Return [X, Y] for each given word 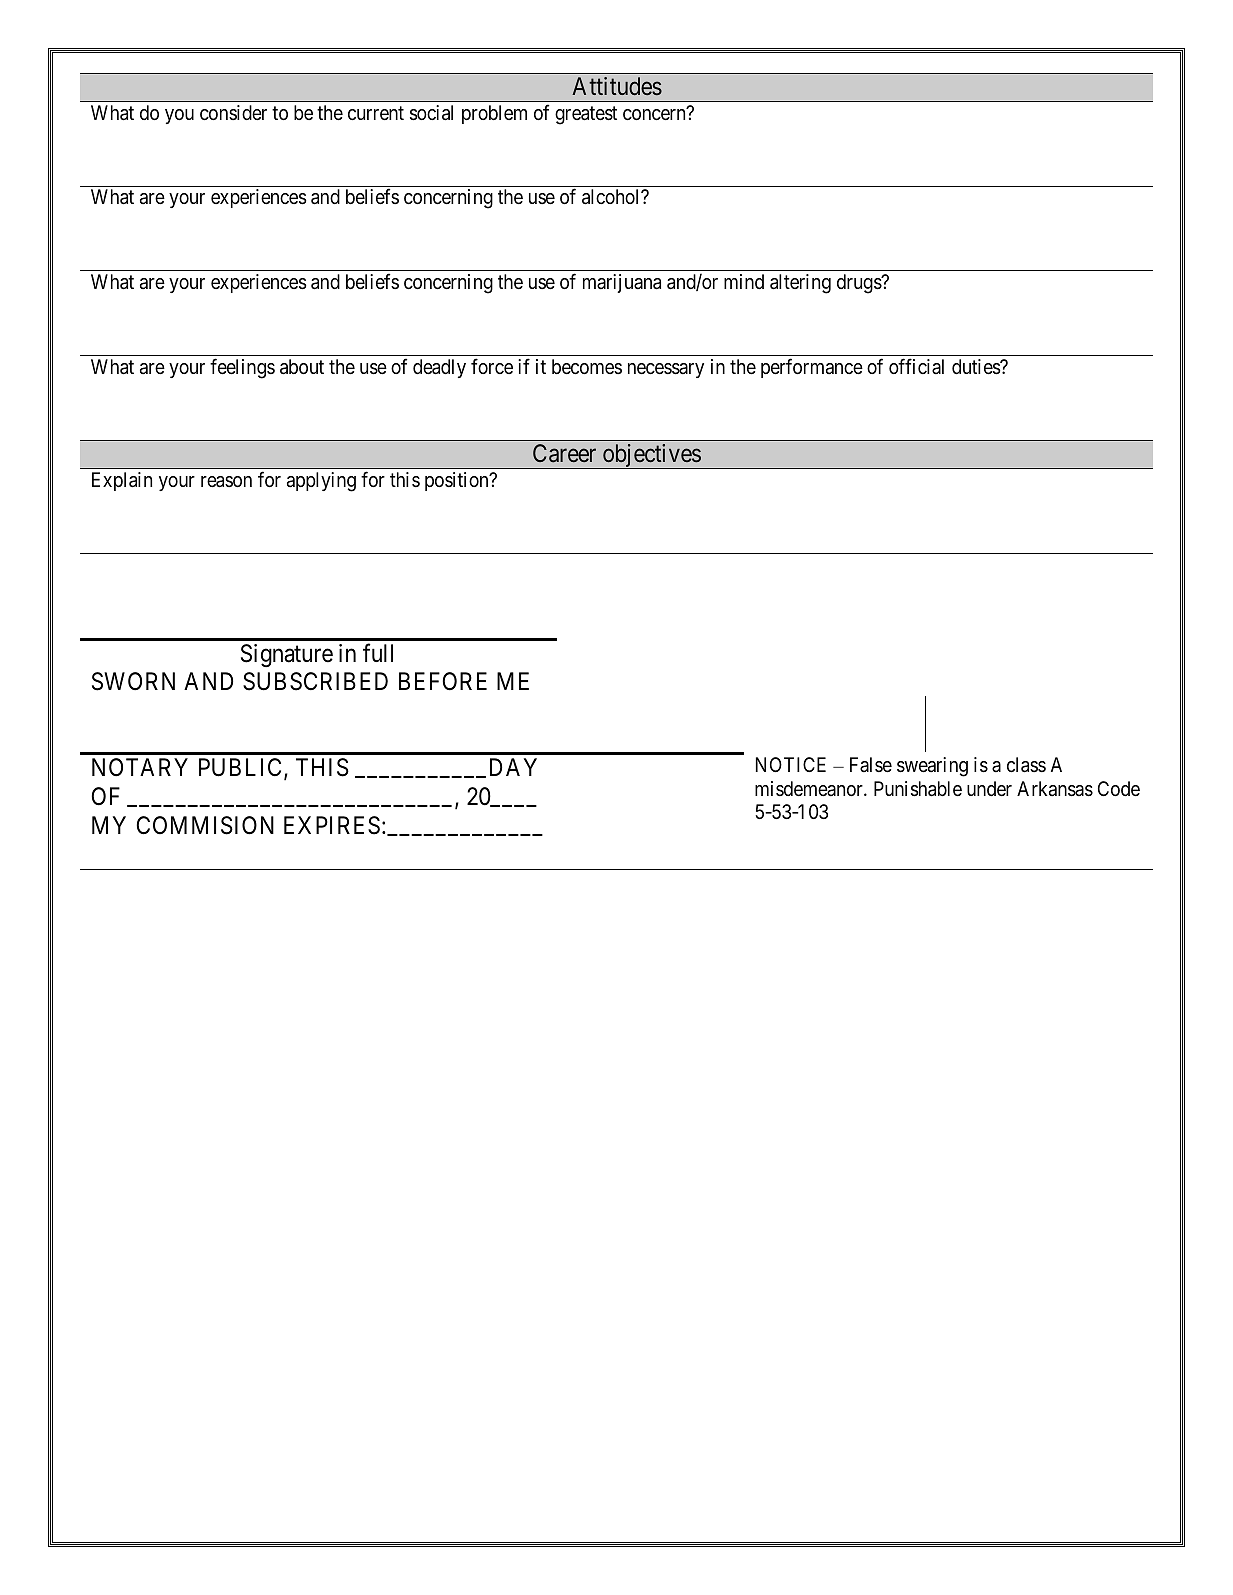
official [916, 366]
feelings [242, 368]
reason [226, 482]
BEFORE [443, 681]
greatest [586, 115]
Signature [287, 655]
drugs [860, 284]
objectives [651, 456]
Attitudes [617, 86]
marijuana [622, 283]
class [1026, 765]
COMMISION [205, 825]
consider [233, 112]
